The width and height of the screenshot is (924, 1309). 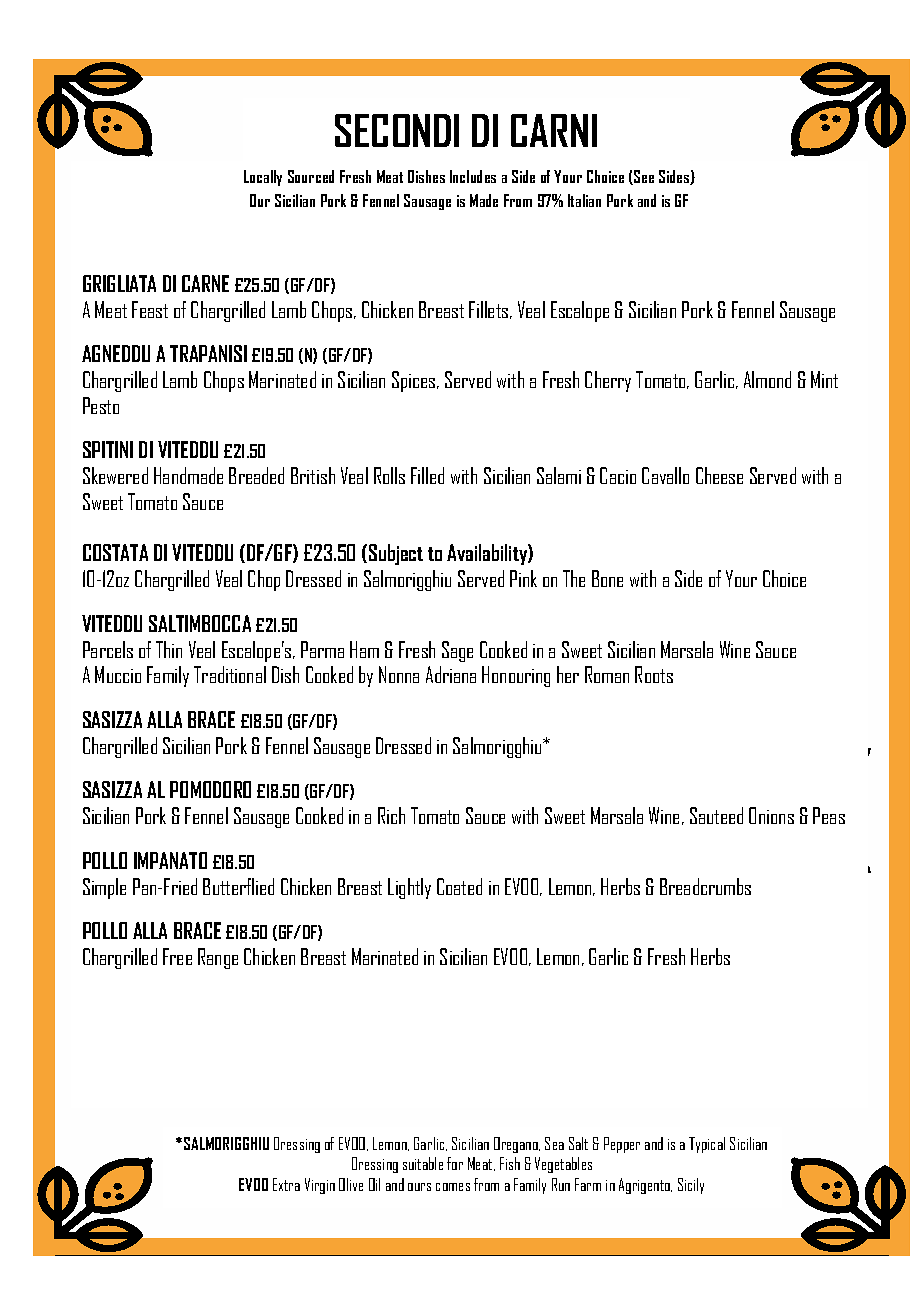 I want to click on Locally, so click(x=263, y=178).
